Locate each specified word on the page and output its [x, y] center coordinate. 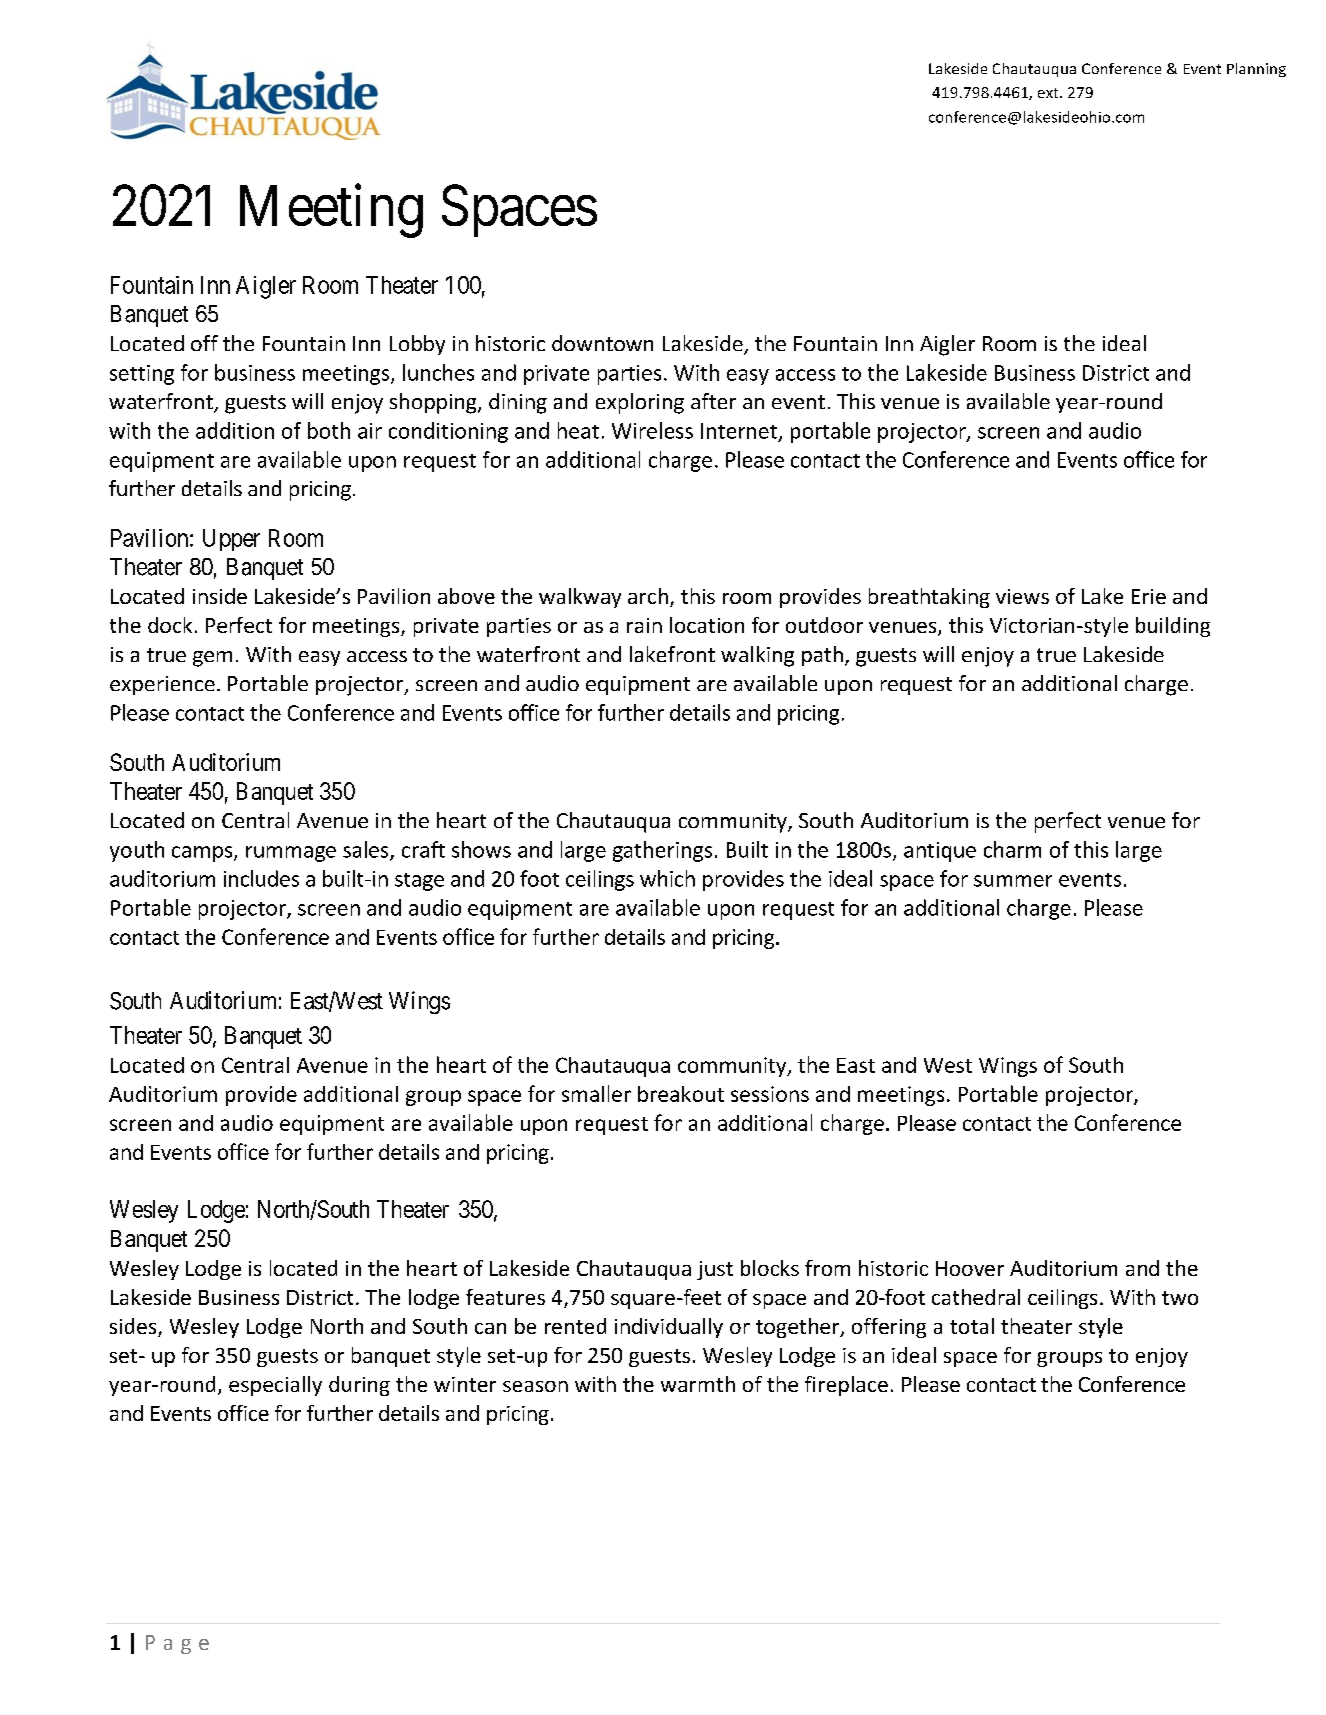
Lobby [417, 345]
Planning [1256, 70]
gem [212, 659]
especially [275, 1386]
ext [1049, 93]
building [1173, 627]
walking [757, 656]
